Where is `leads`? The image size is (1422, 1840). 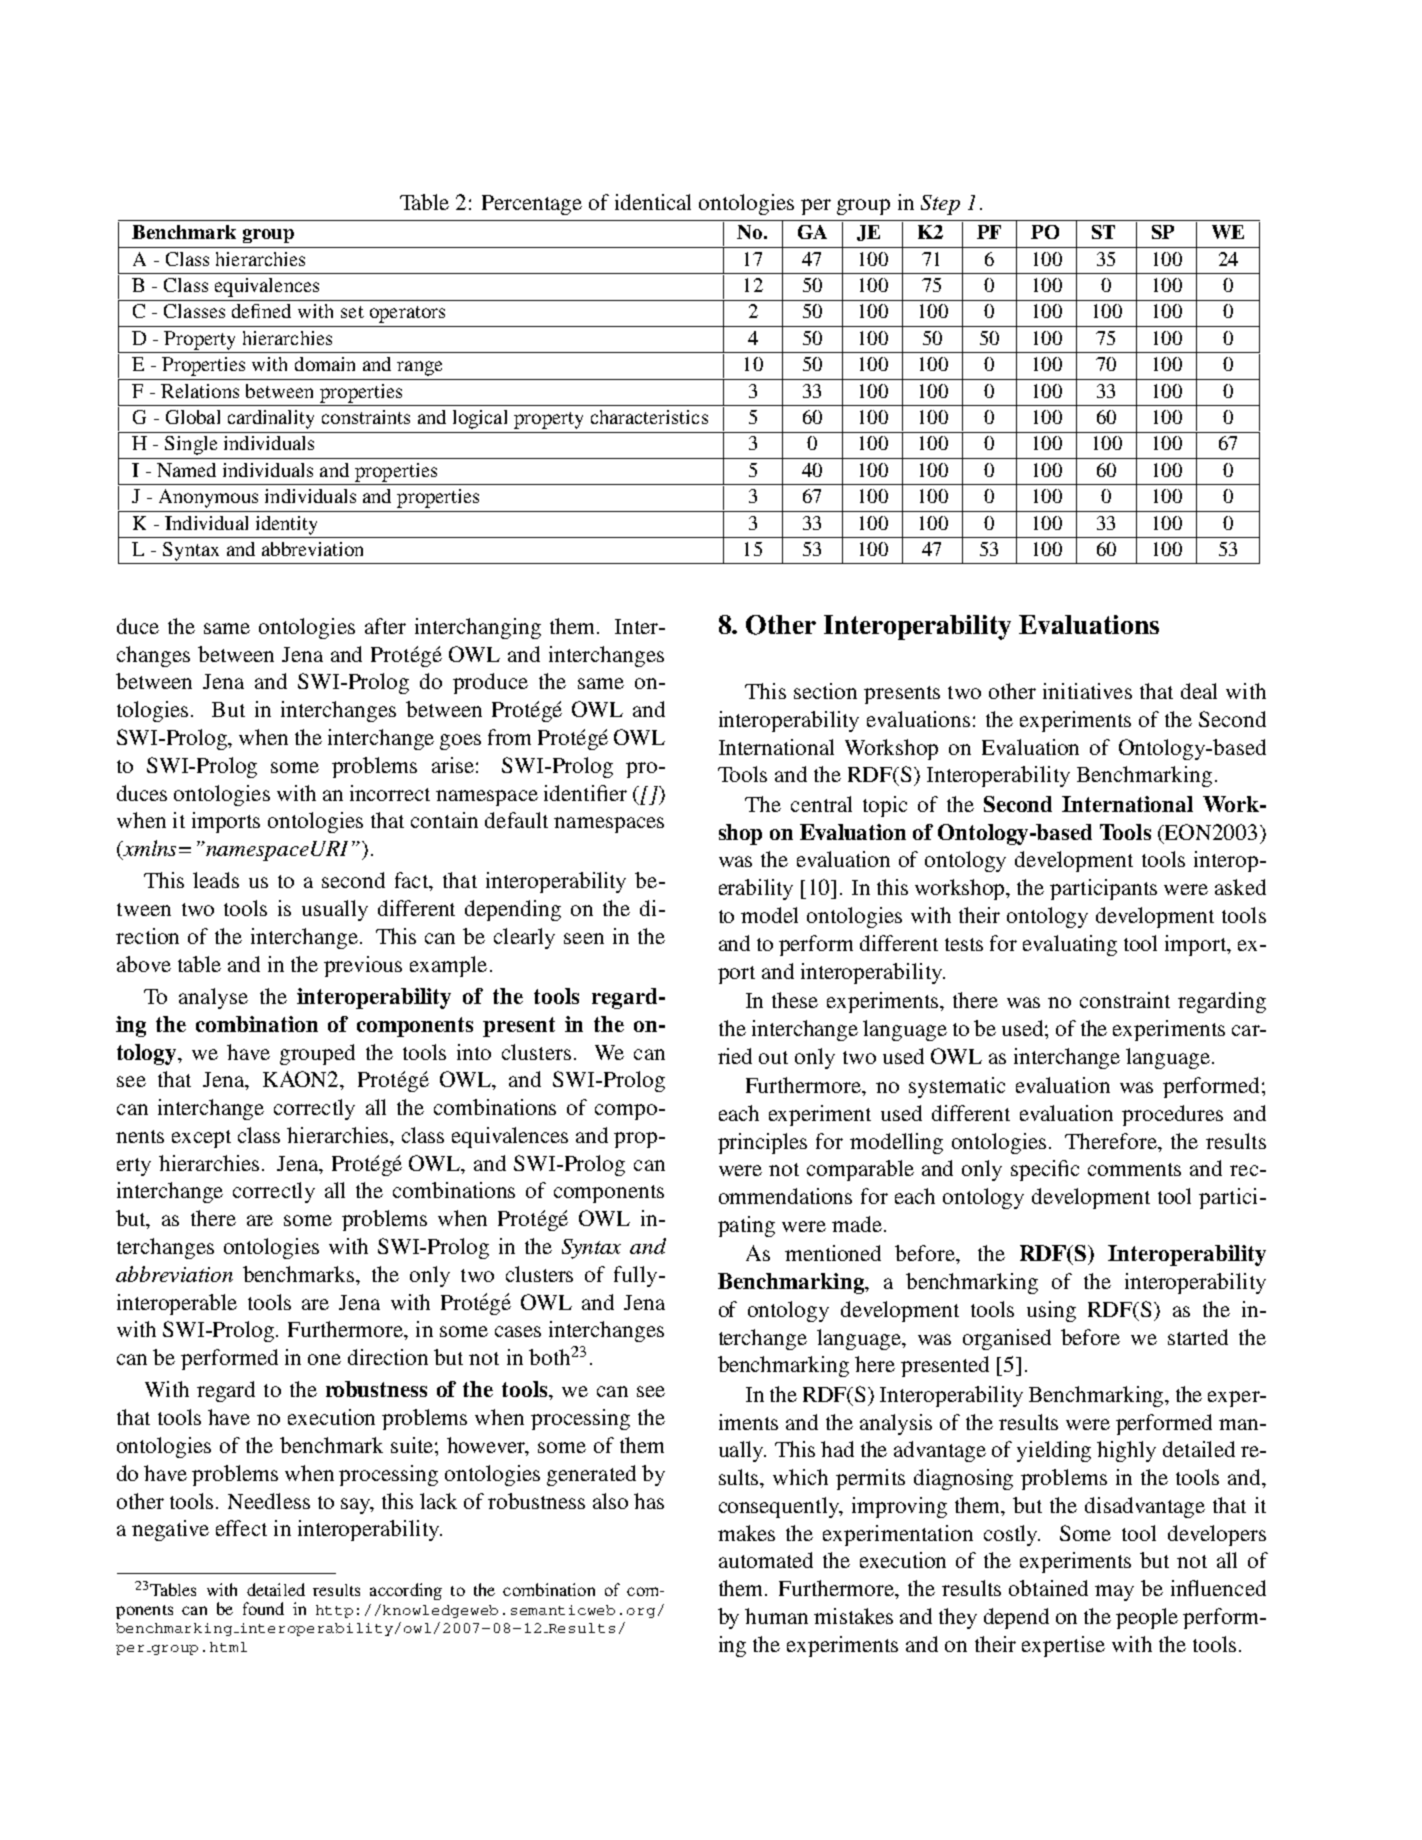
leads is located at coordinates (216, 880).
